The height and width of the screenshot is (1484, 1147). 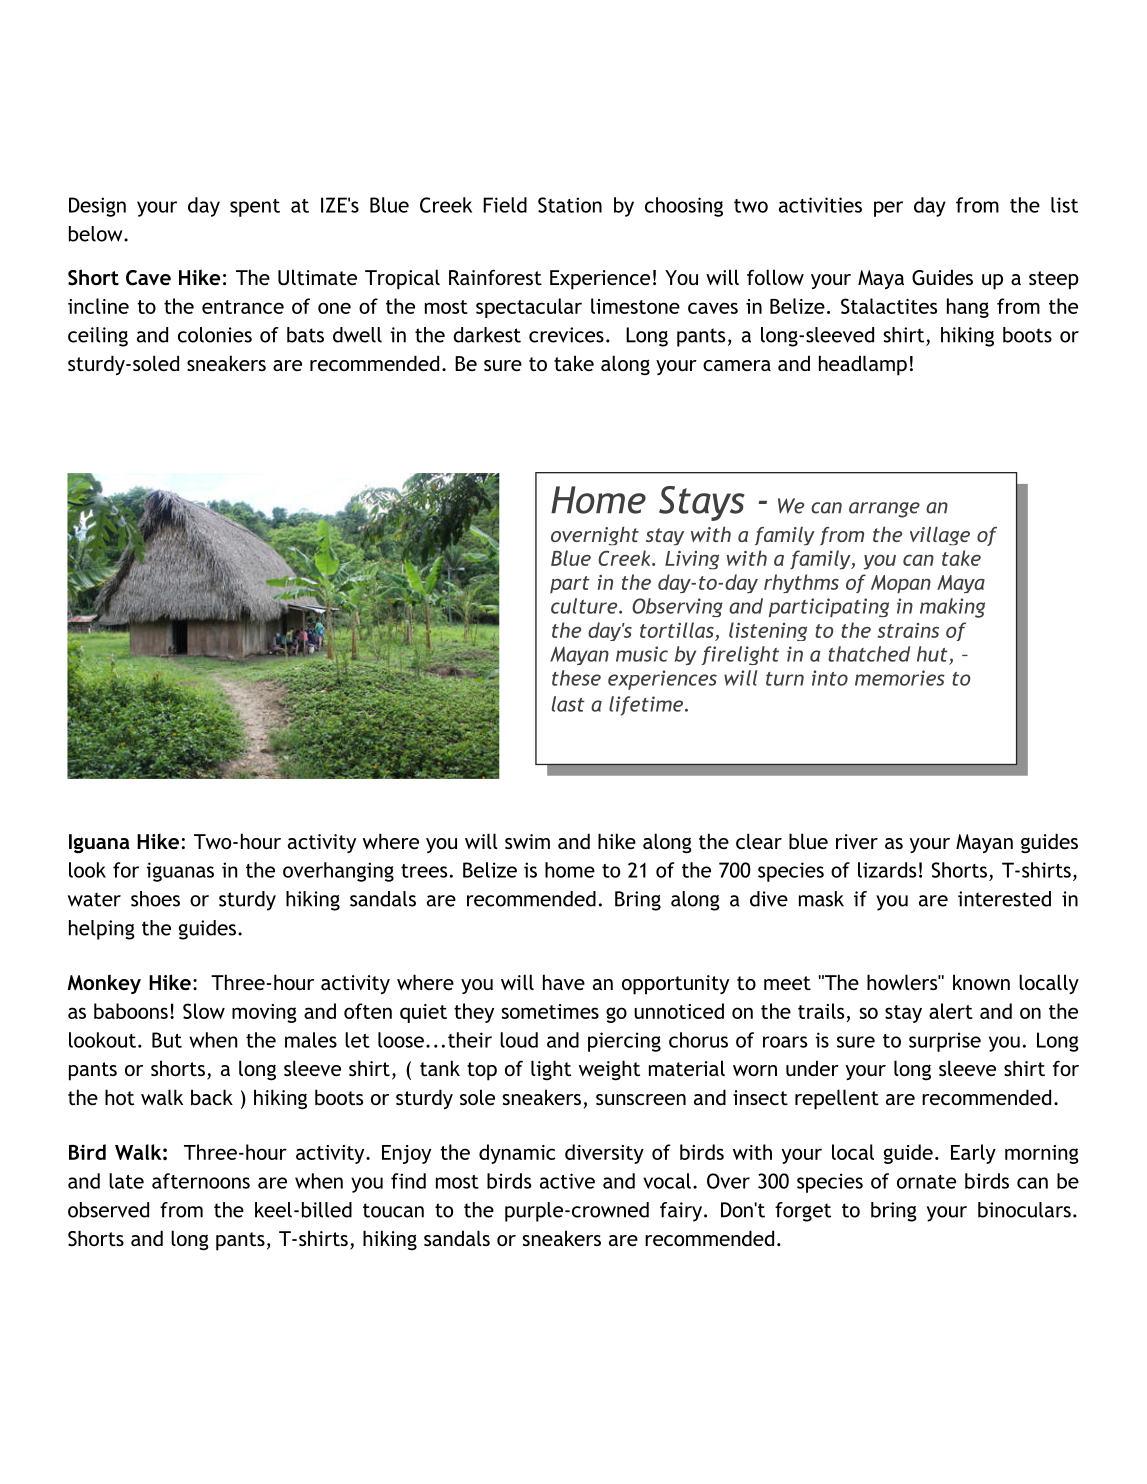 I want to click on arrange, so click(x=884, y=510).
